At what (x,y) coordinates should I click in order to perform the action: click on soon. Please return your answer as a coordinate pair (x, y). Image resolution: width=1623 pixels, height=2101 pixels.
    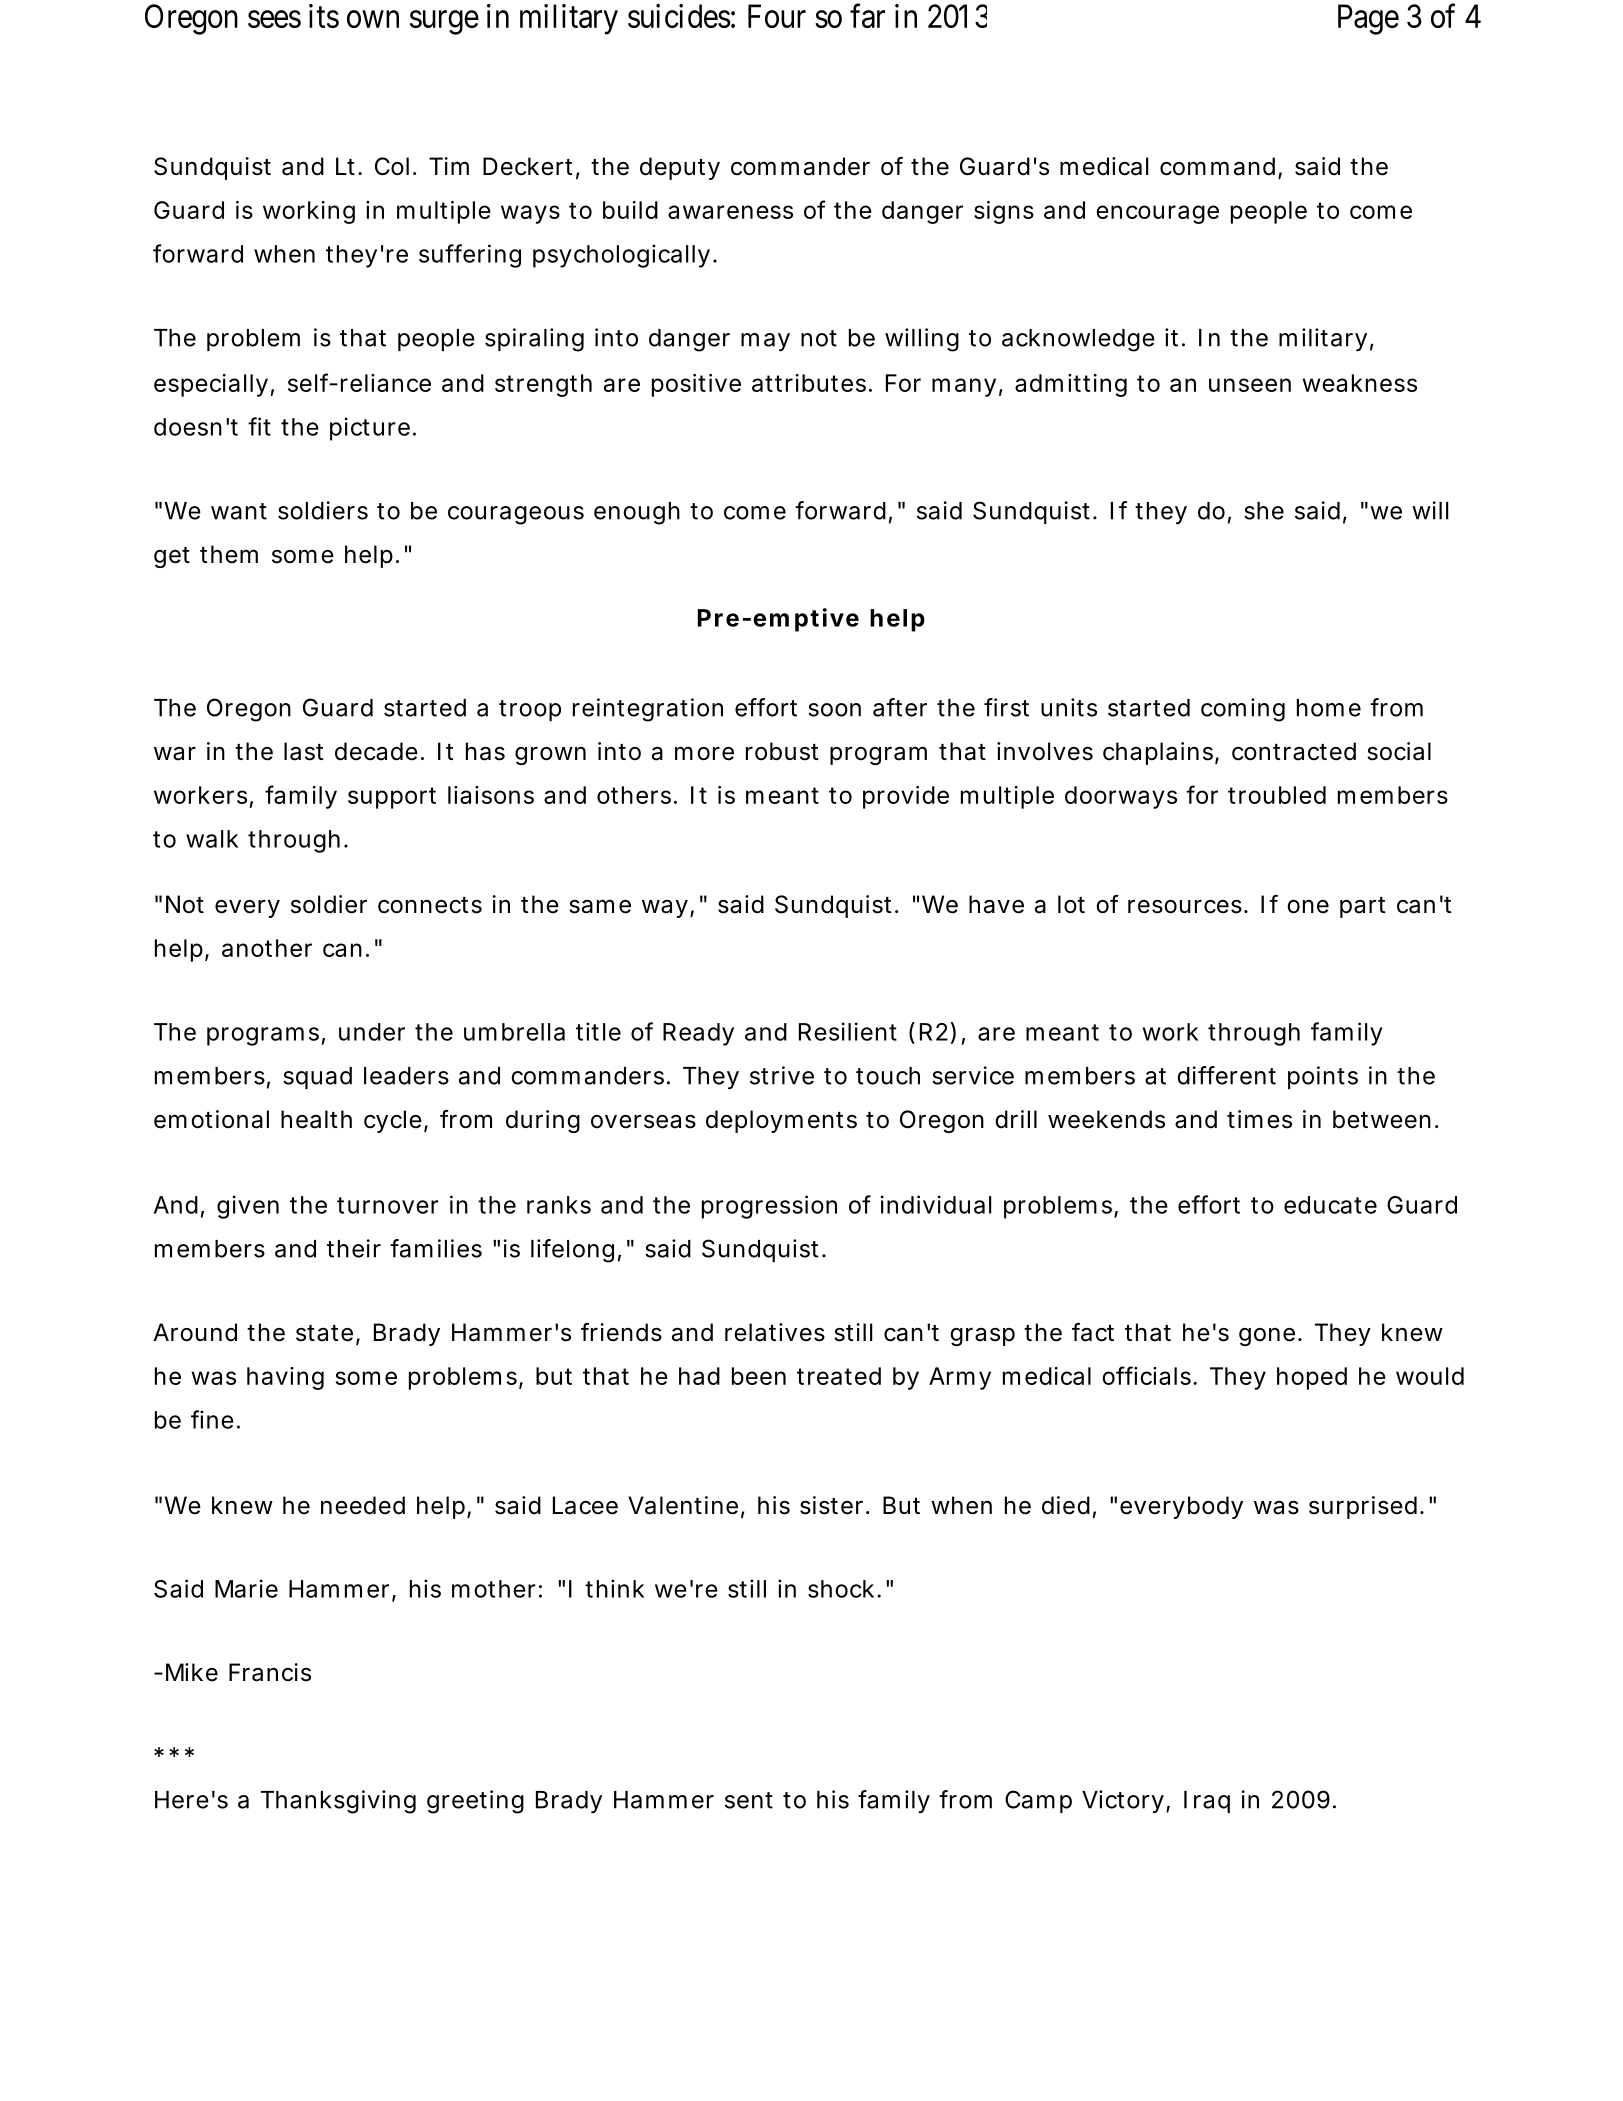
    Looking at the image, I should click on (834, 710).
